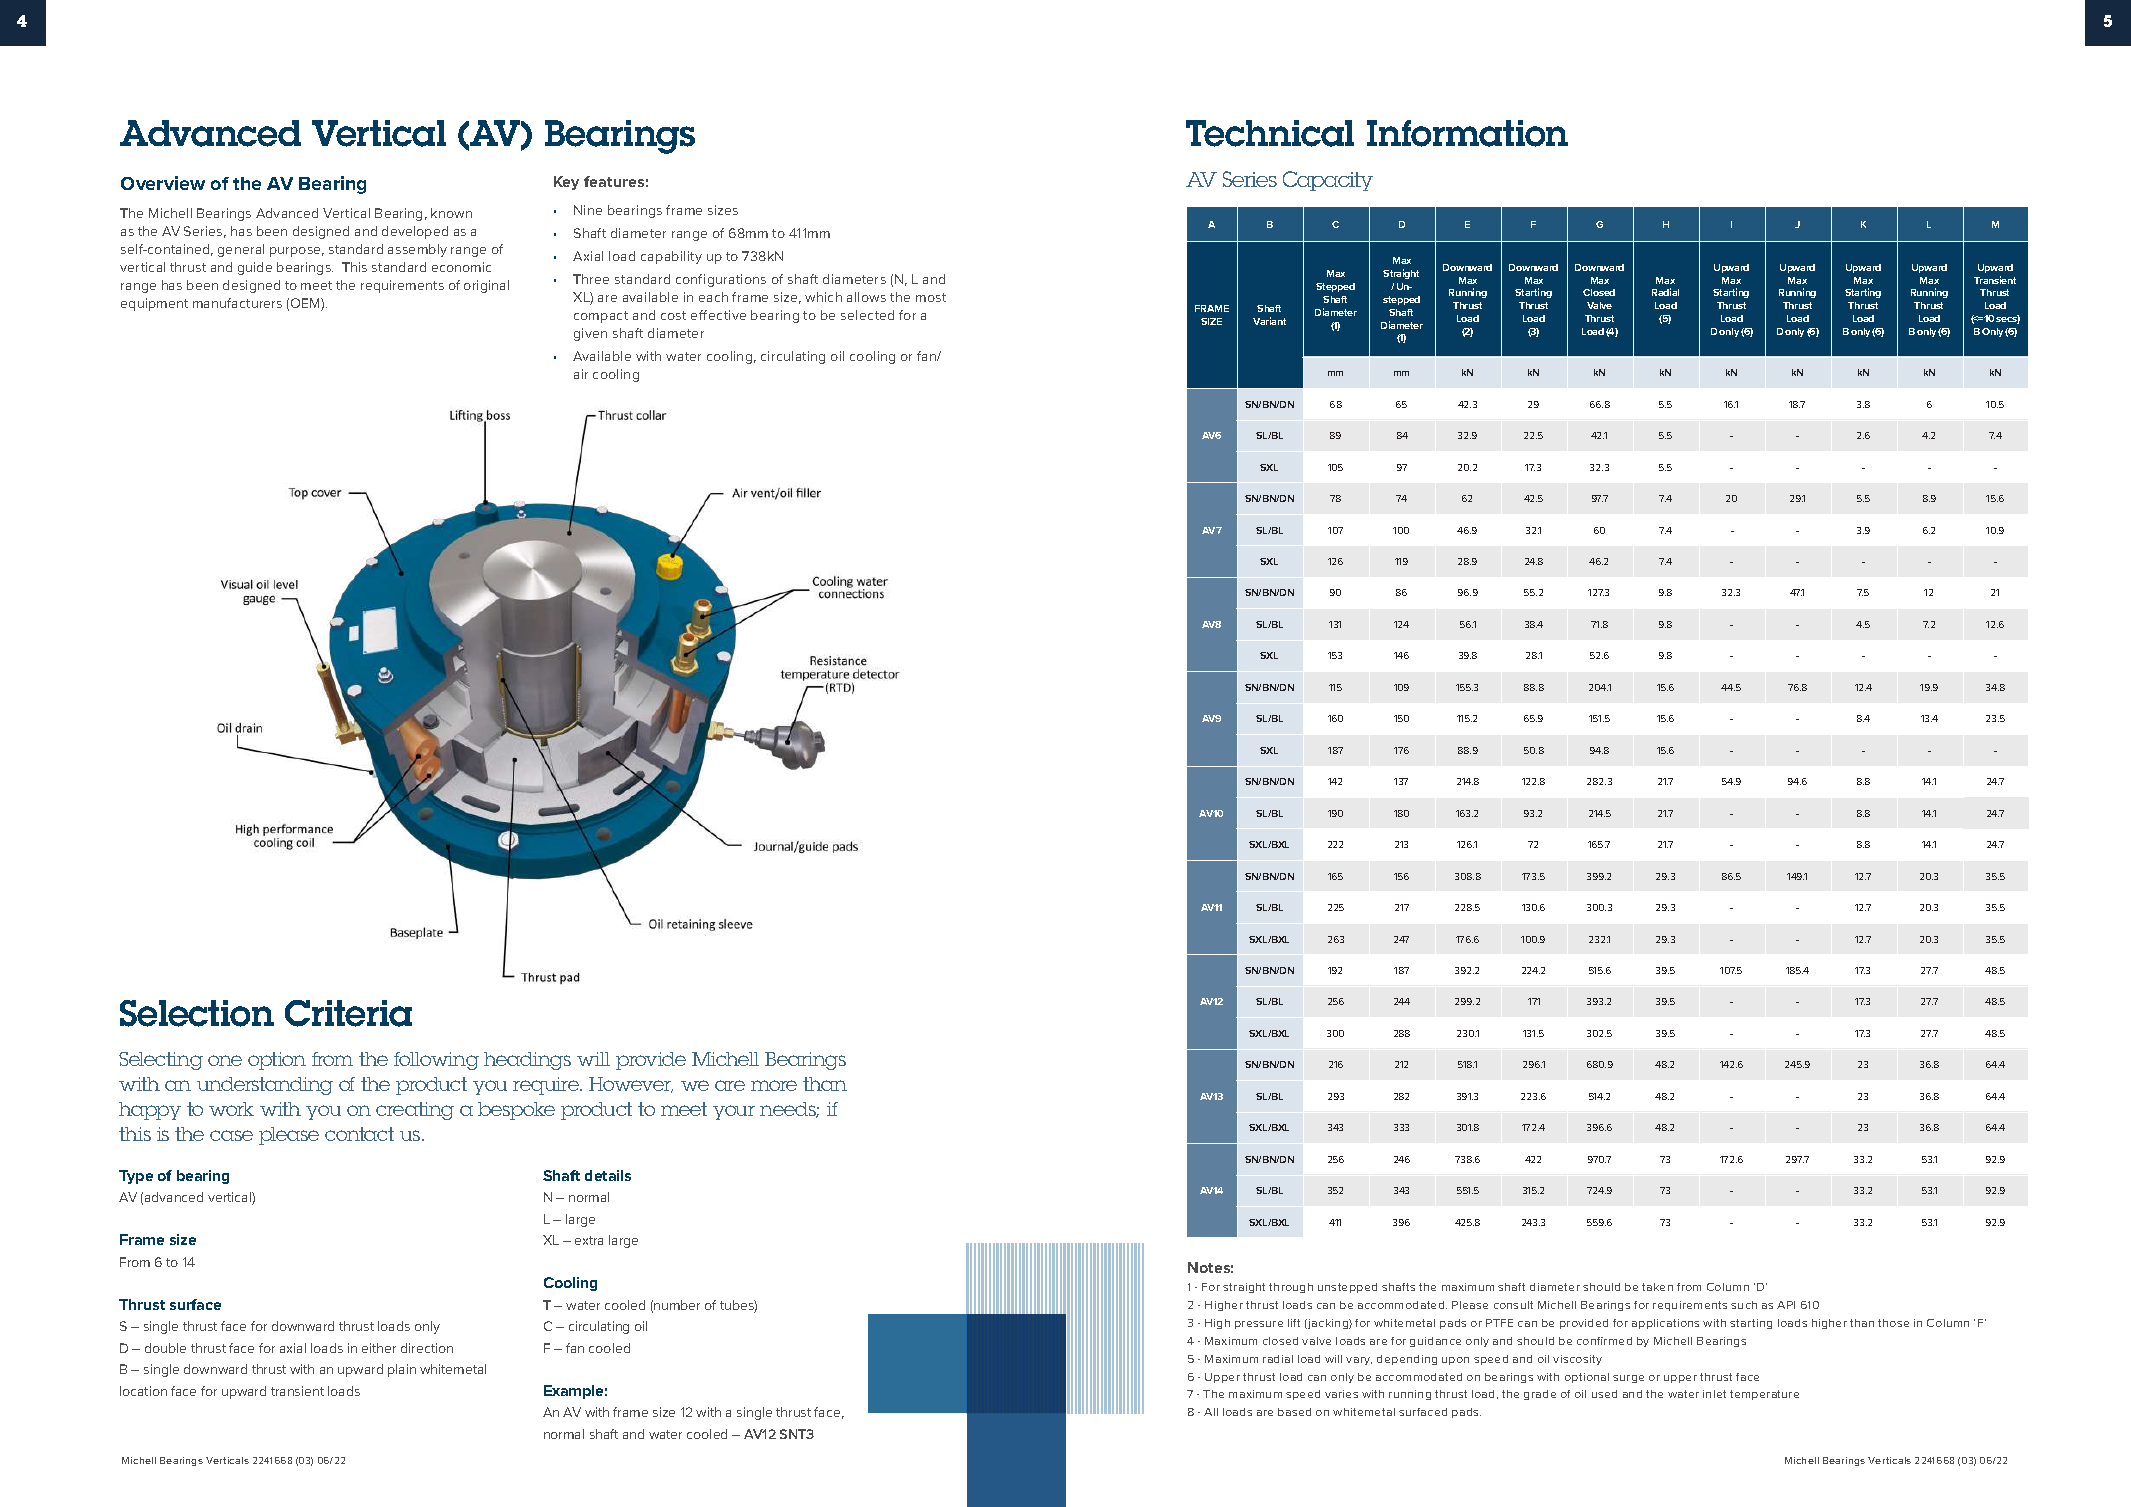  I want to click on However, so click(631, 1085).
